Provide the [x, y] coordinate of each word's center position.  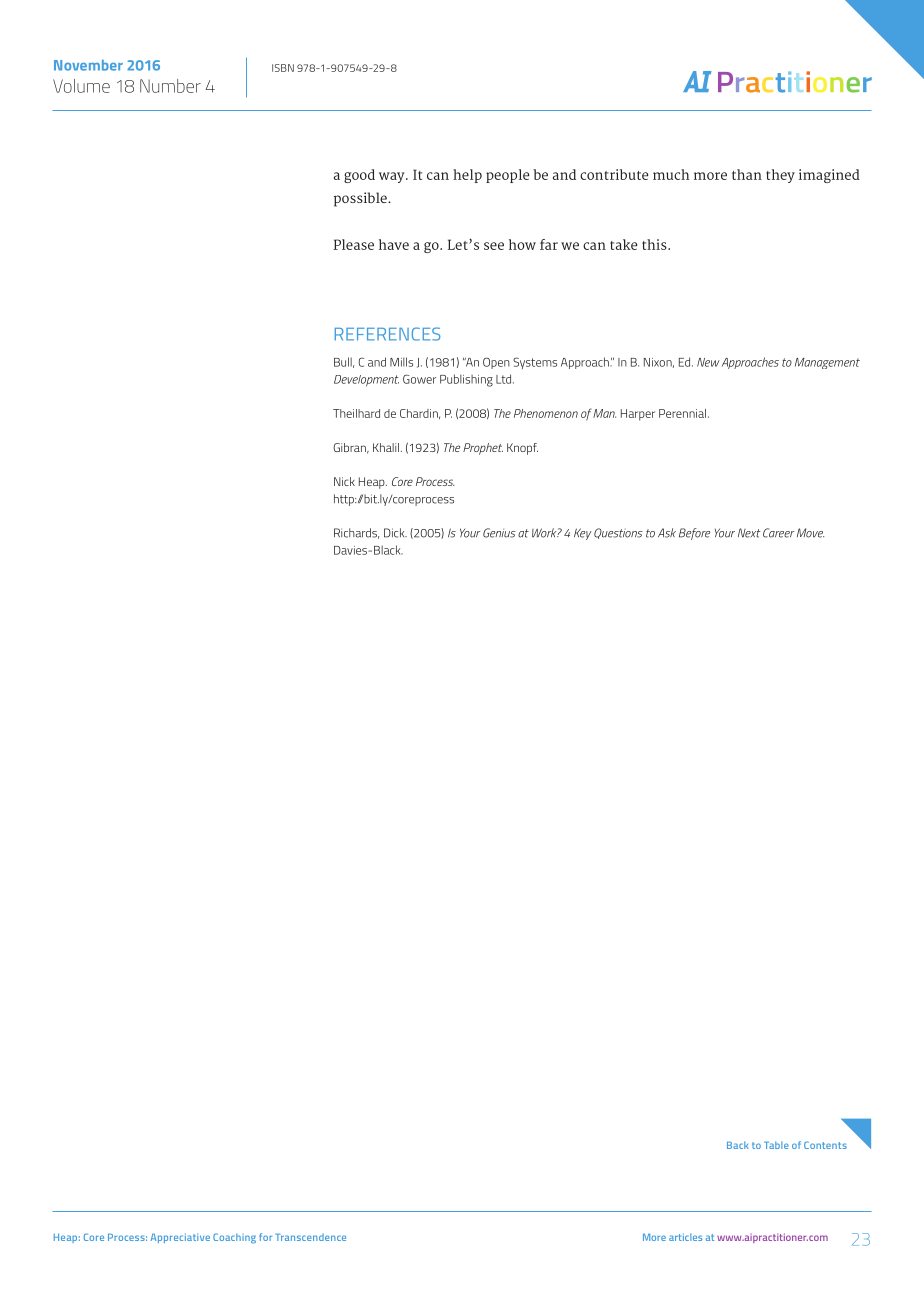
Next [749, 533]
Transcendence [310, 1237]
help [467, 176]
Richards [356, 533]
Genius [499, 533]
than [747, 174]
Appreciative [180, 1238]
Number [170, 86]
